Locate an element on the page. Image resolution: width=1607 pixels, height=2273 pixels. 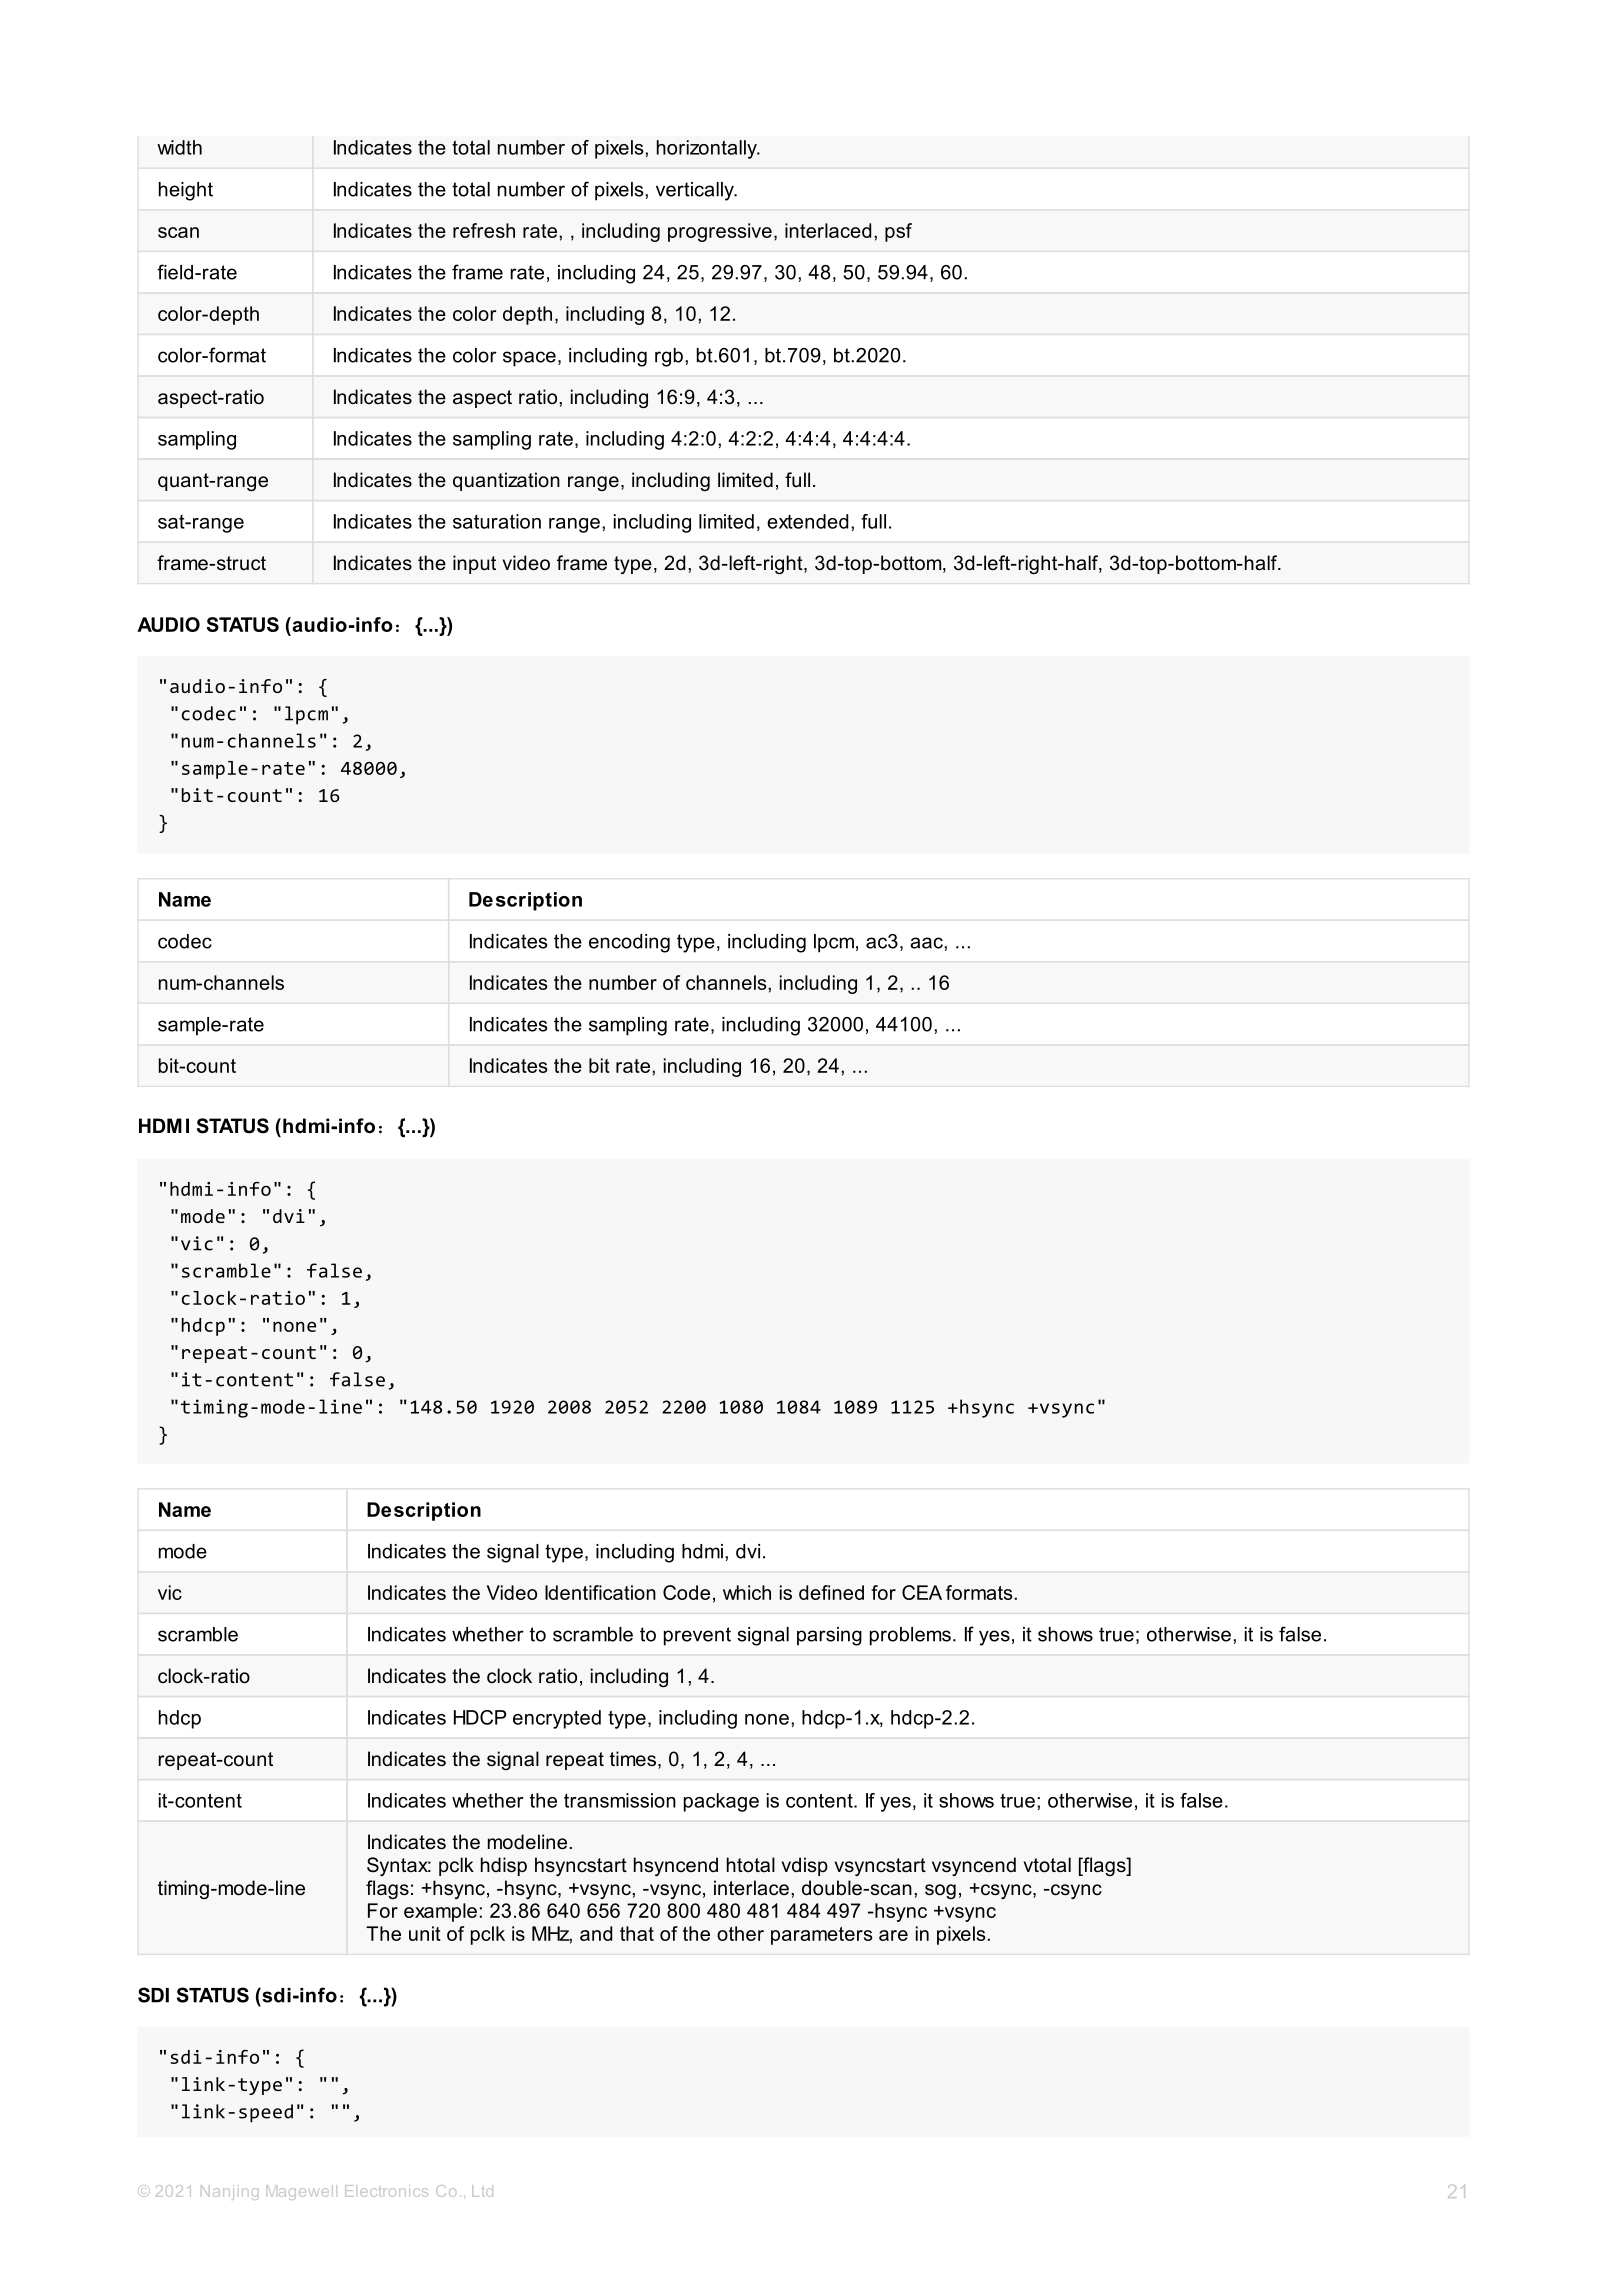
Identification is located at coordinates (600, 1592).
